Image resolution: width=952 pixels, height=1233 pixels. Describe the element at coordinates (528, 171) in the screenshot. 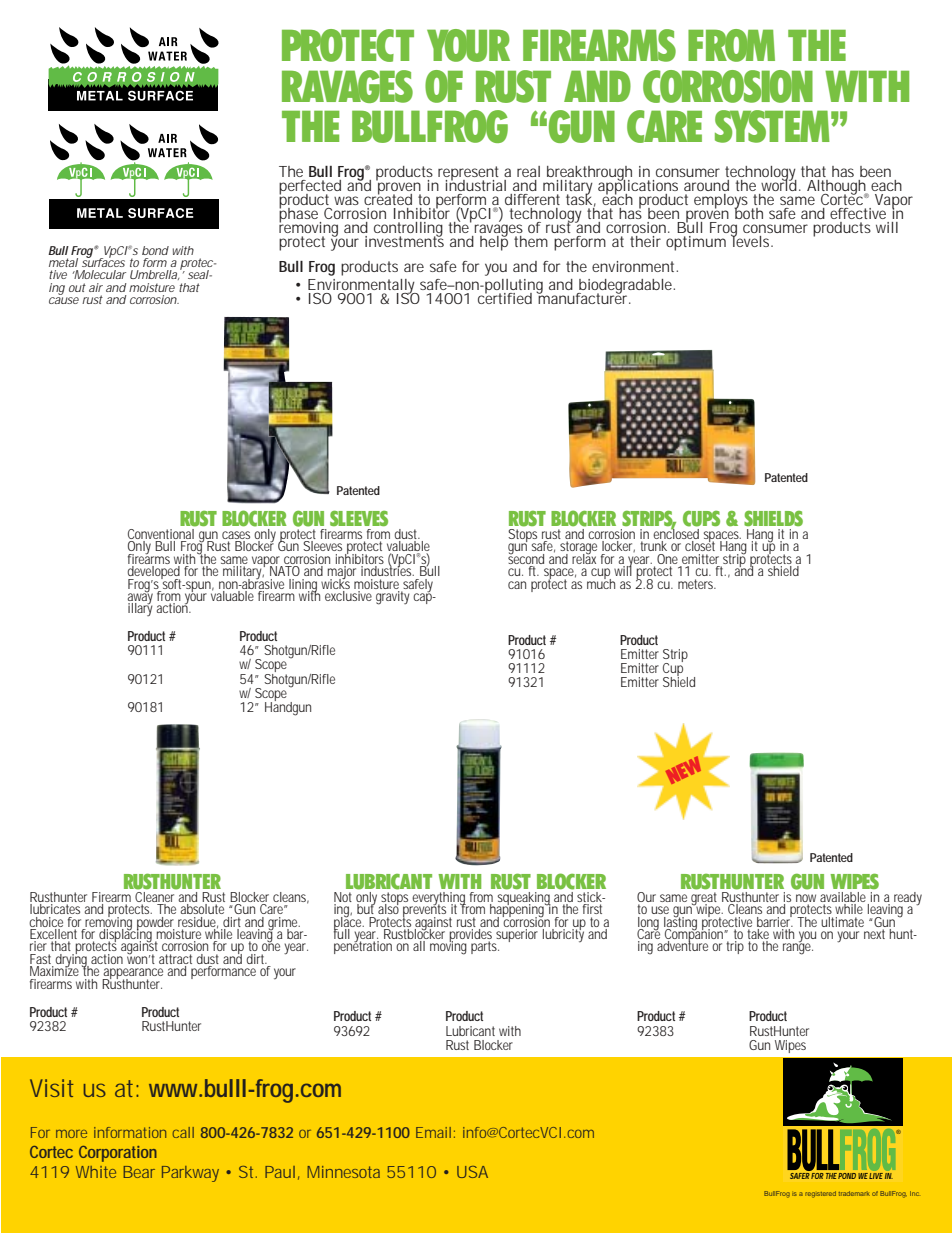

I see `real` at that location.
